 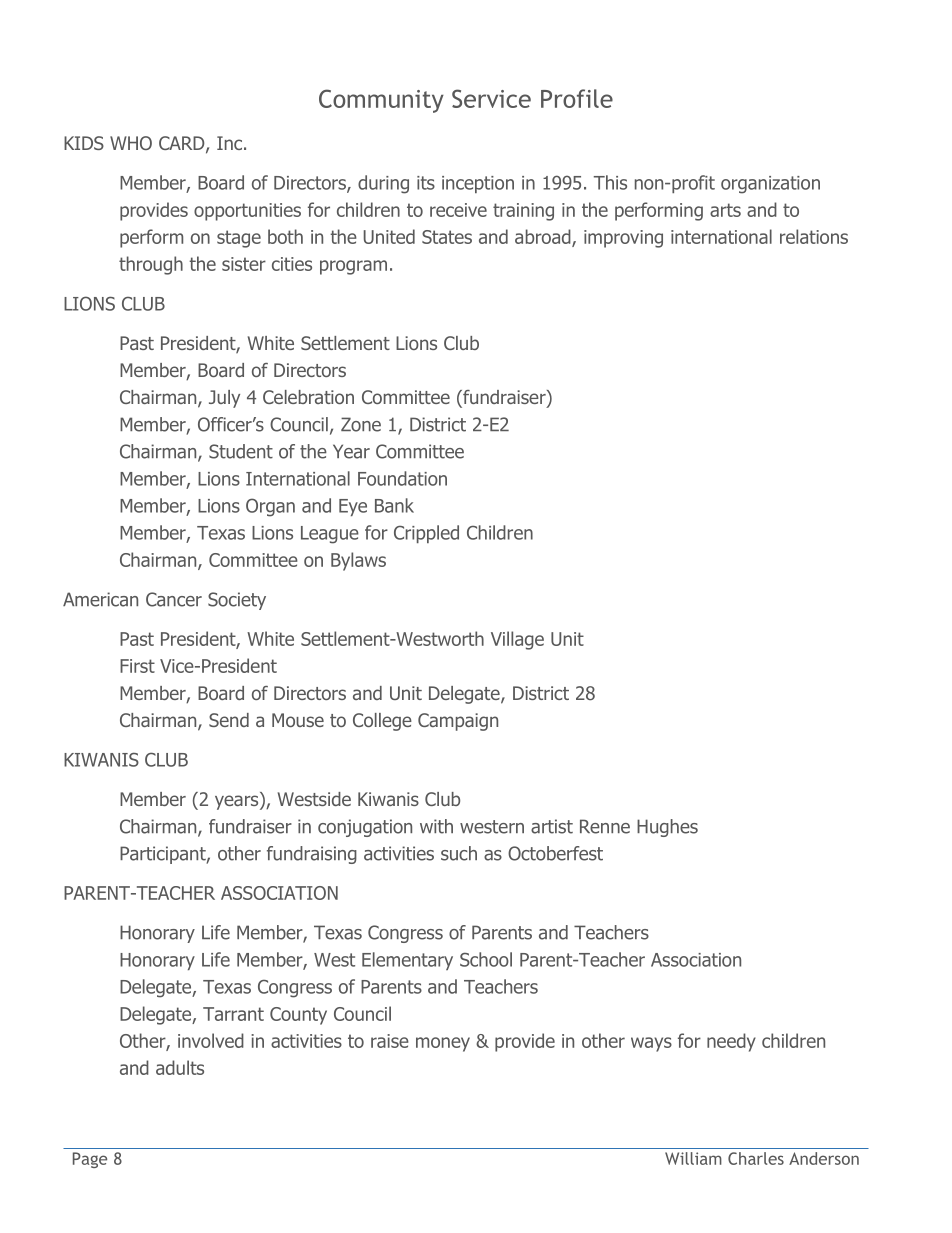 I want to click on relations, so click(x=814, y=236).
